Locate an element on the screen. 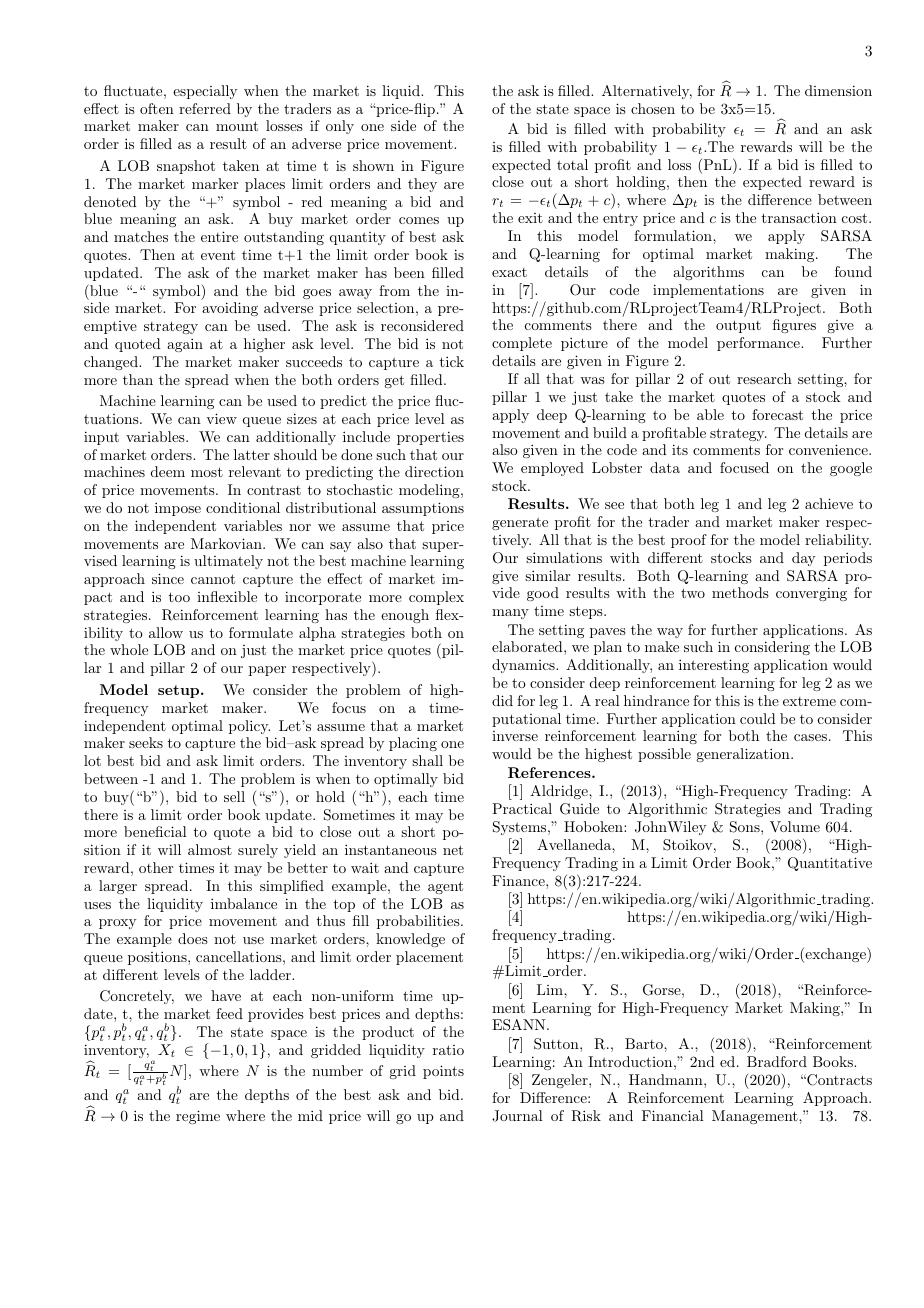 This screenshot has height=1308, width=924. they is located at coordinates (422, 185).
